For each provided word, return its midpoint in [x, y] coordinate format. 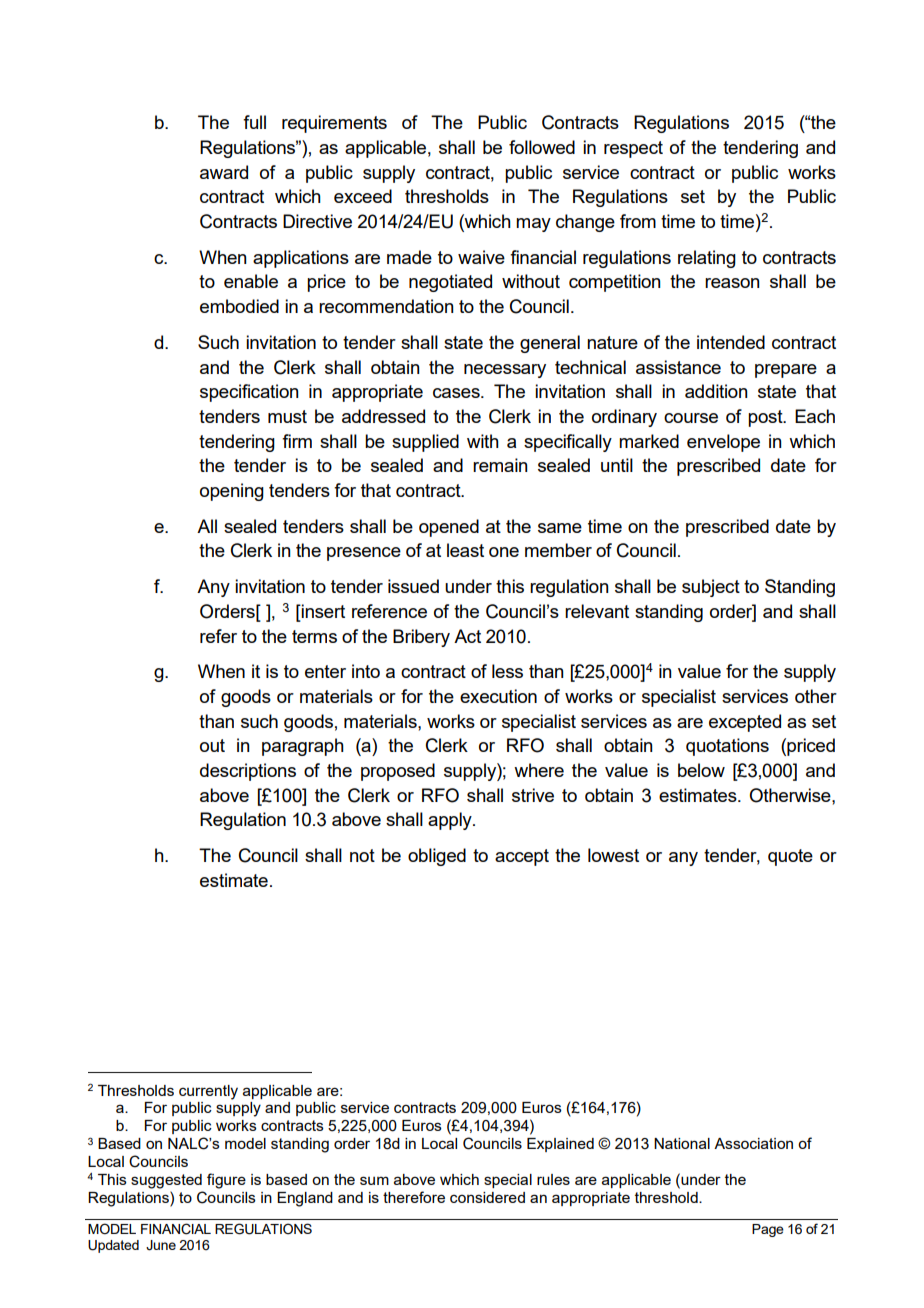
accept [522, 857]
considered [487, 1197]
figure [226, 1181]
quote [790, 857]
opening [232, 492]
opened [449, 528]
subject [711, 588]
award [224, 172]
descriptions [248, 772]
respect [633, 149]
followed [542, 147]
